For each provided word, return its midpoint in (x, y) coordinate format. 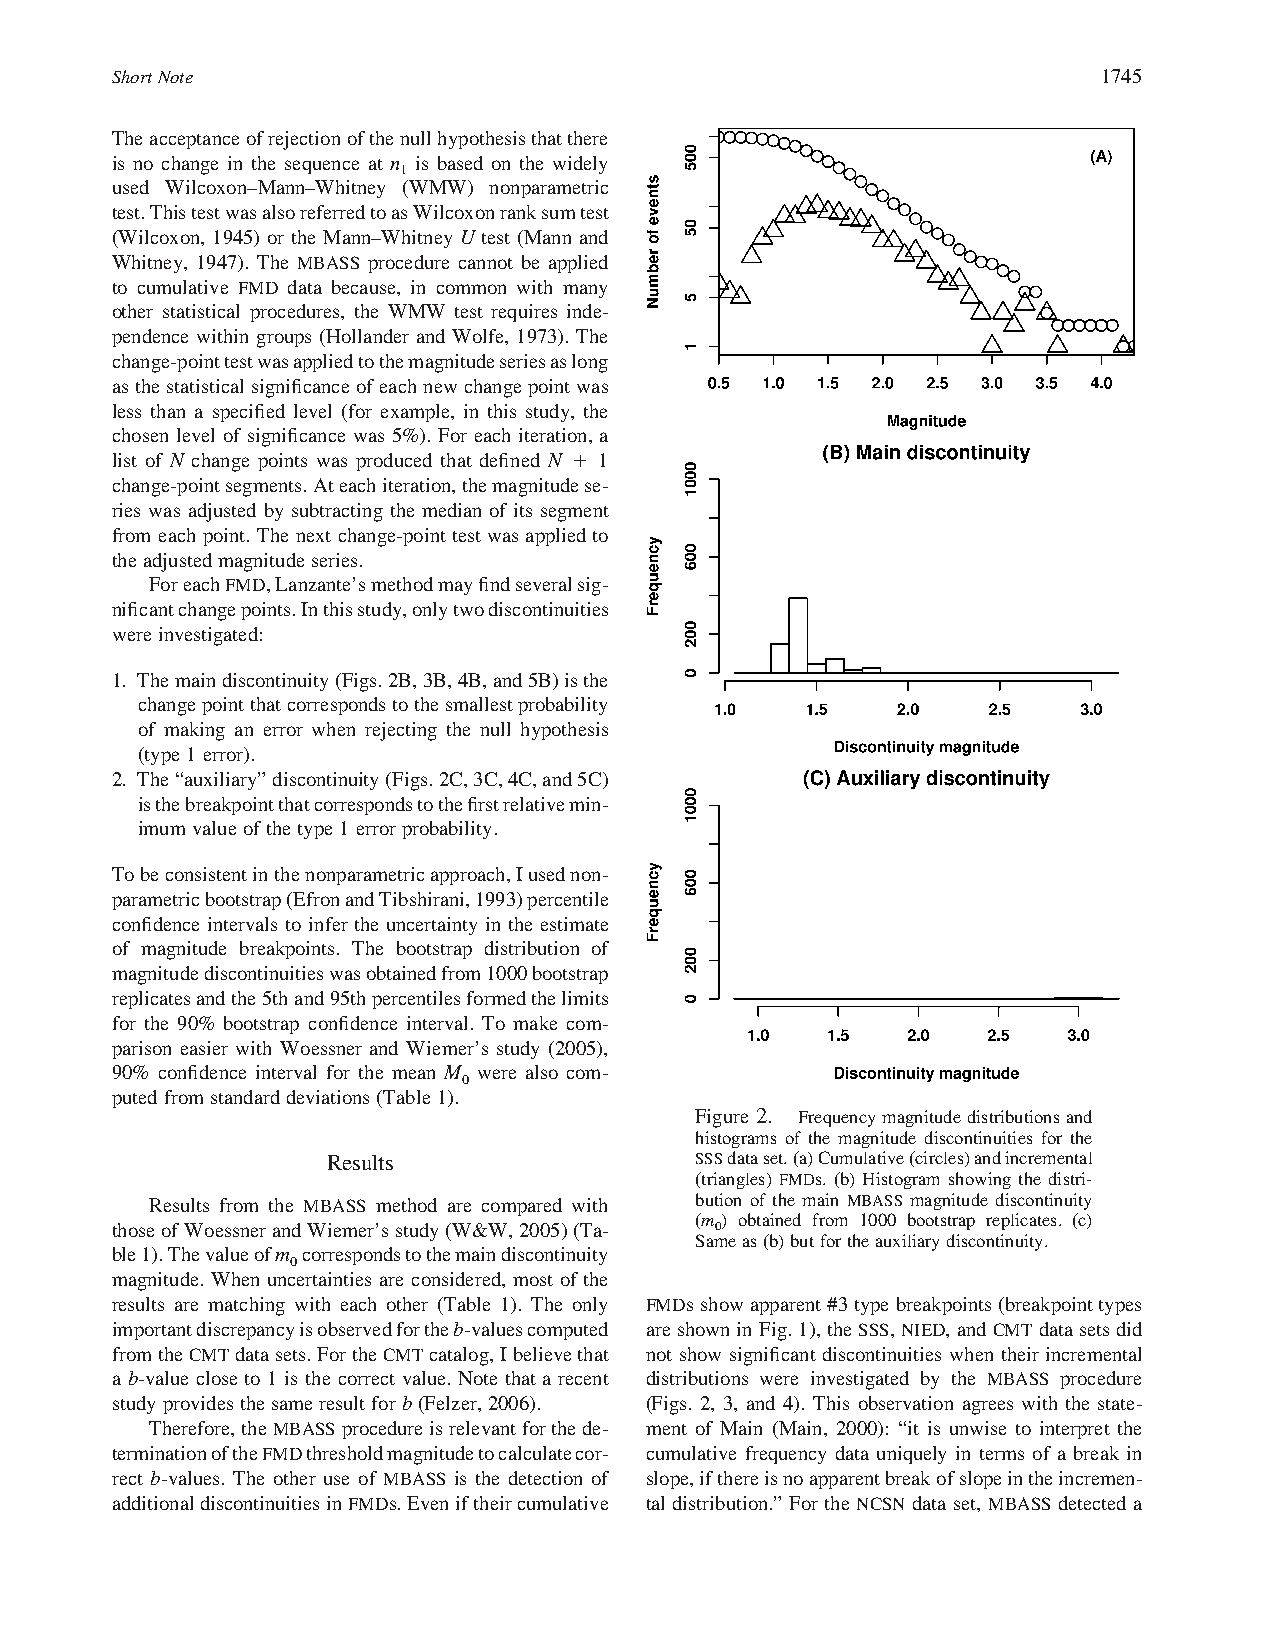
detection (545, 1478)
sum (558, 214)
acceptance (194, 141)
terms (1002, 1454)
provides (198, 1405)
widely (580, 165)
